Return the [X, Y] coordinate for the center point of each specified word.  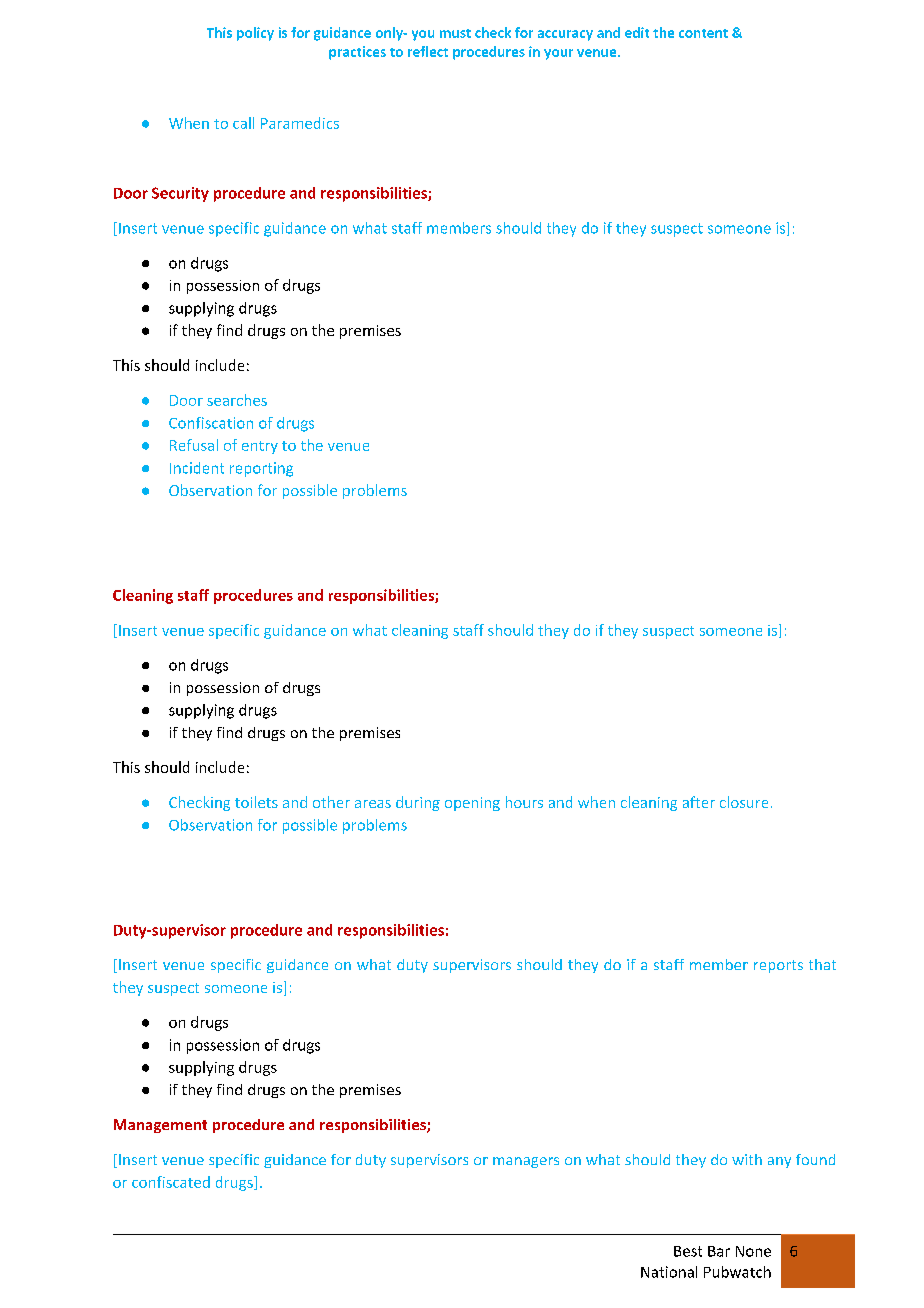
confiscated [171, 1182]
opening [472, 804]
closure [744, 802]
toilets [256, 802]
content [703, 33]
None [753, 1251]
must [455, 33]
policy [255, 34]
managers [526, 1162]
